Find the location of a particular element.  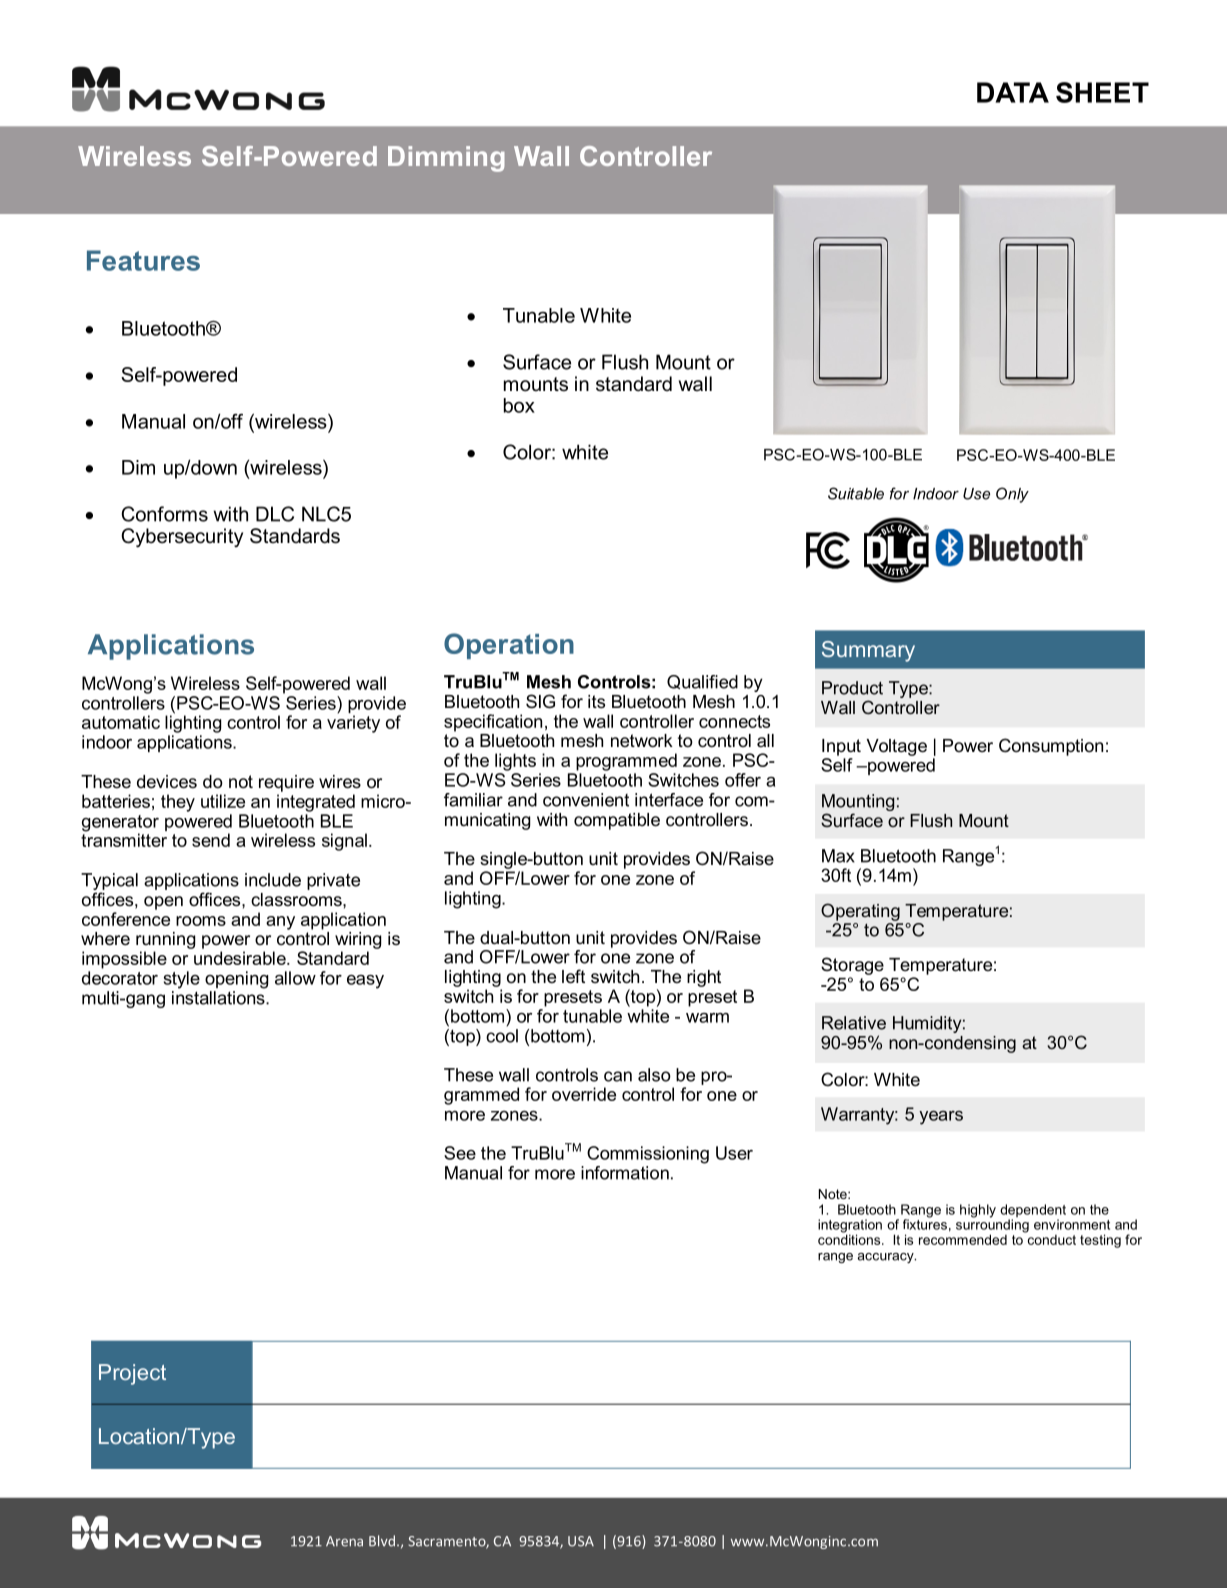

DATA is located at coordinates (1013, 92).
